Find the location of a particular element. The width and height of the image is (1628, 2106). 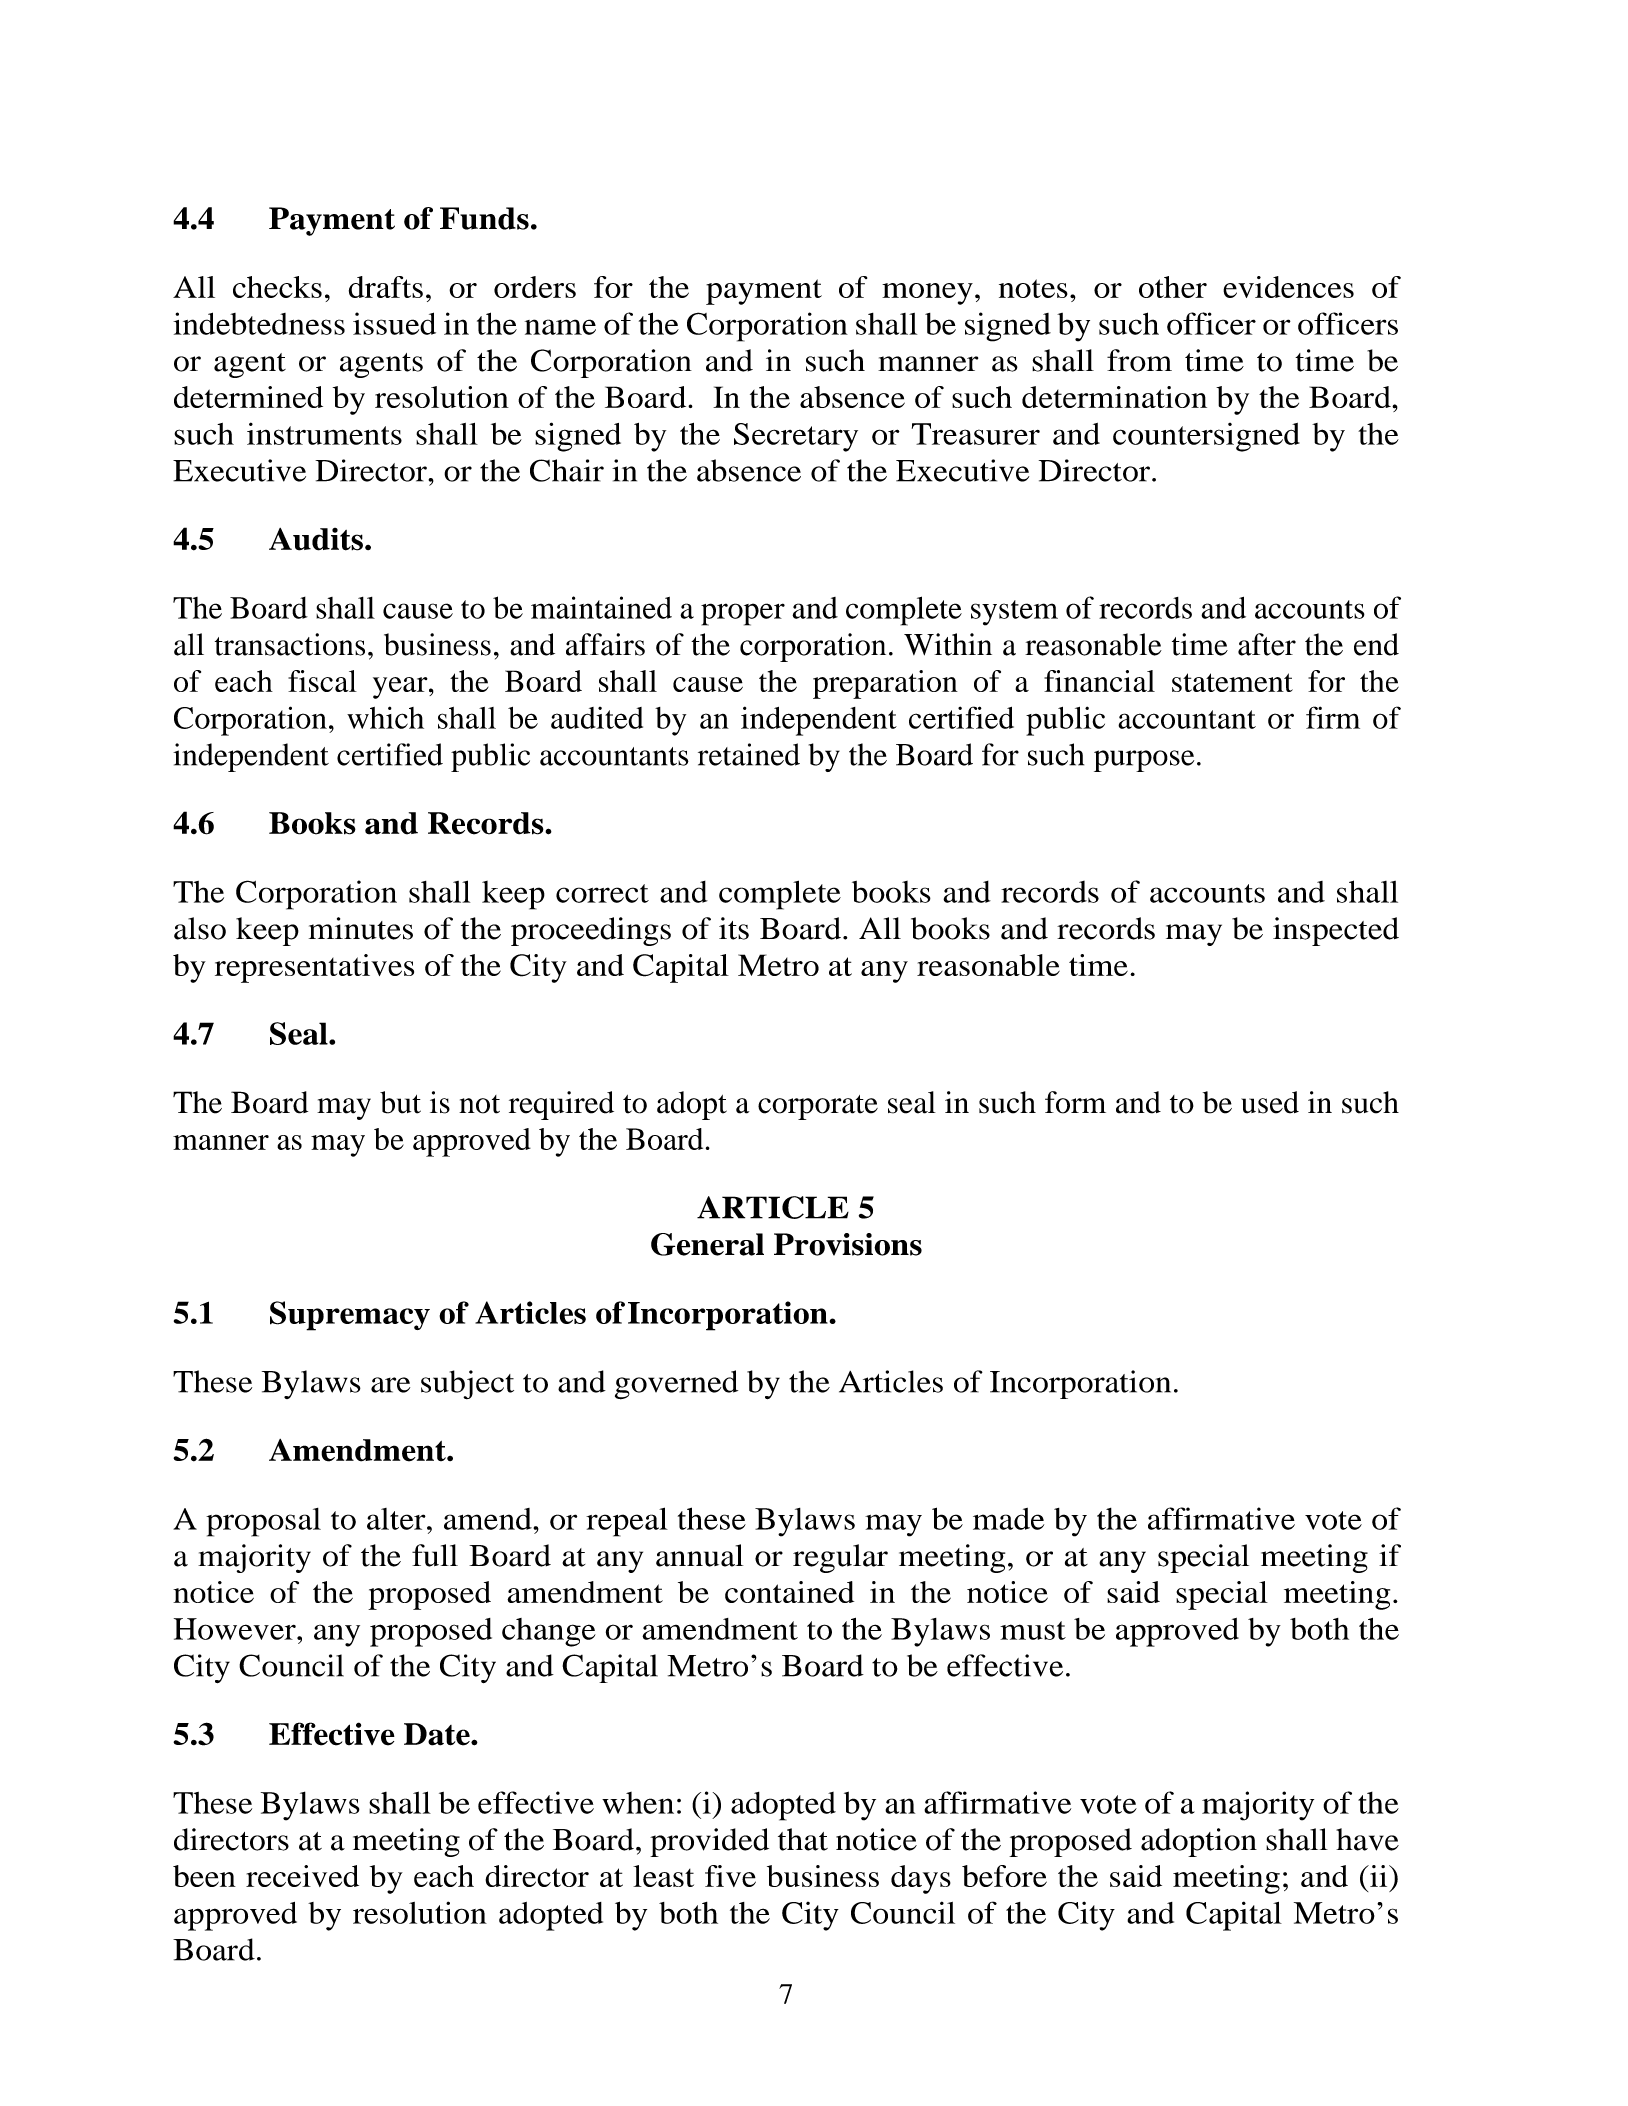

money is located at coordinates (927, 294).
